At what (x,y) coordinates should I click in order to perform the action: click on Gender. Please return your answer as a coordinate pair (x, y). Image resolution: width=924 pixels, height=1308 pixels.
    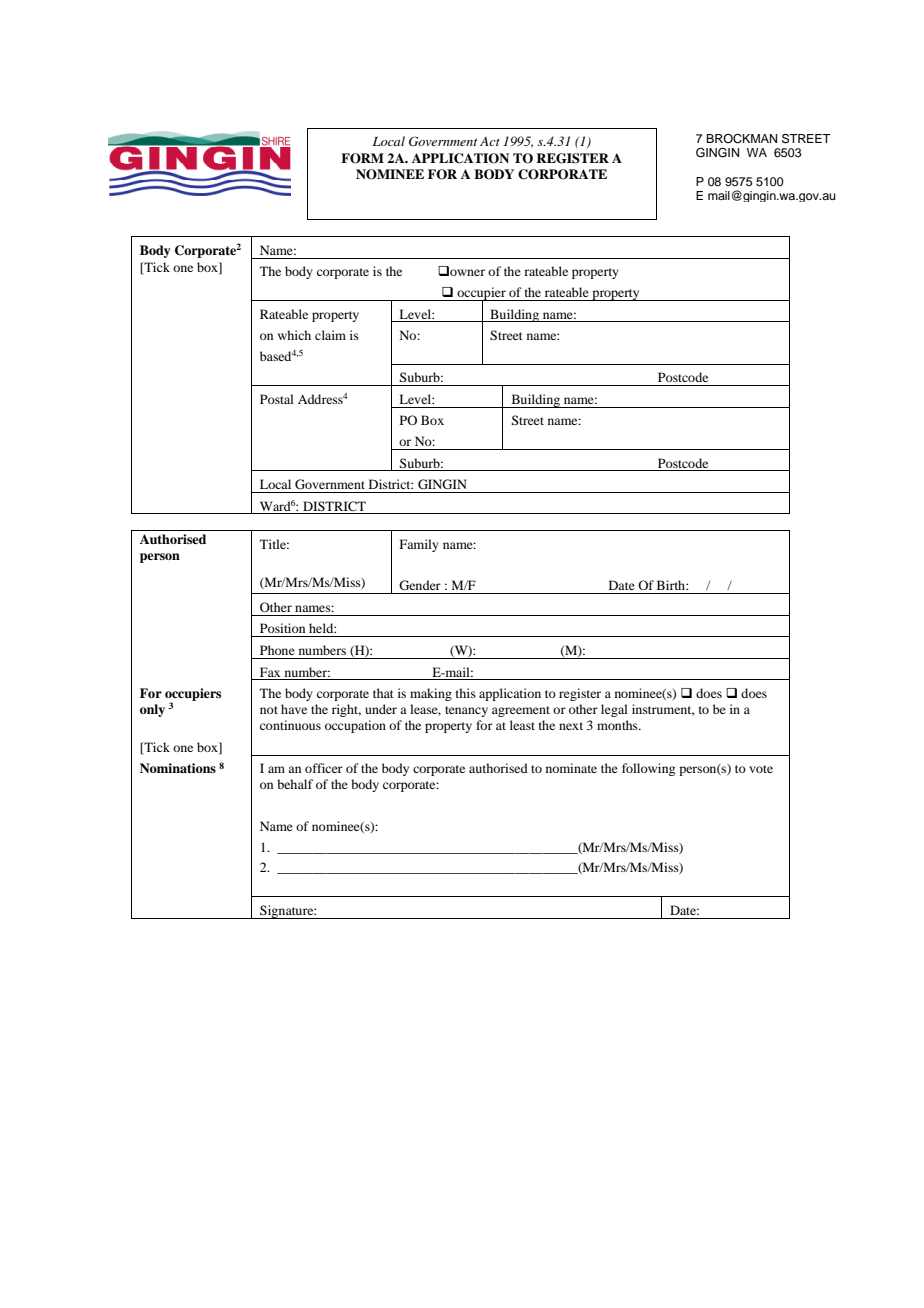
    Looking at the image, I should click on (420, 585).
